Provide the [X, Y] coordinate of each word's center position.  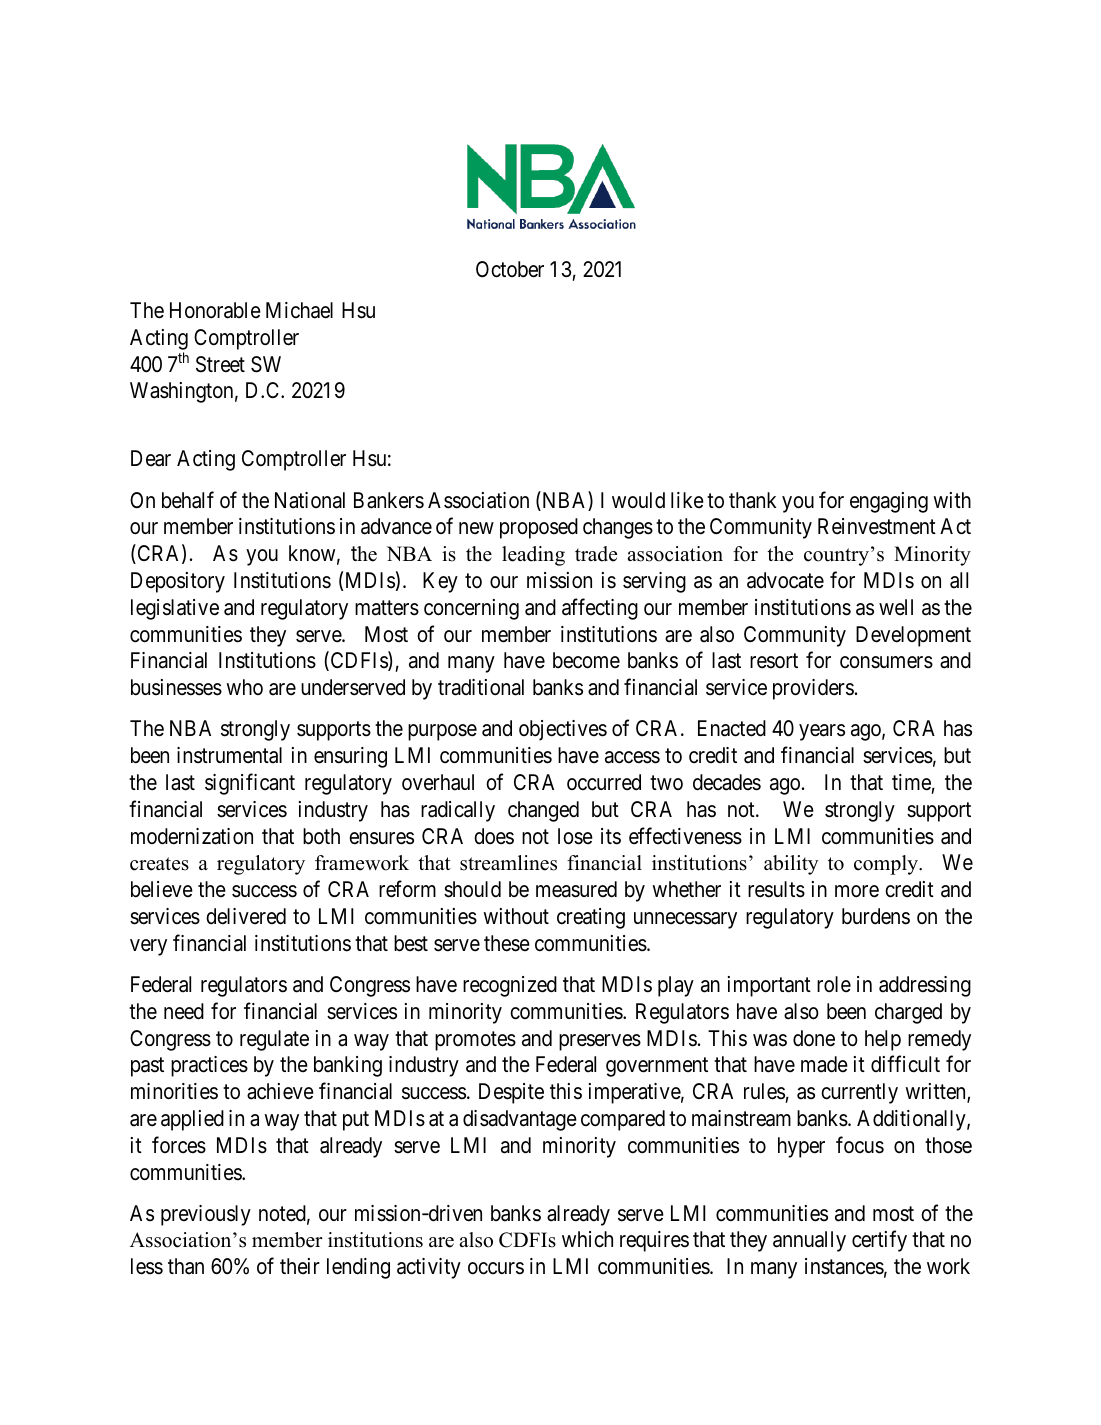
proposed [539, 528]
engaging [889, 502]
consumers [886, 662]
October [510, 269]
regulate [274, 1040]
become [586, 660]
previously [206, 1215]
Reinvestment [877, 526]
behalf [188, 500]
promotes [475, 1041]
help [883, 1040]
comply [887, 865]
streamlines [508, 863]
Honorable [215, 310]
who [245, 687]
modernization [192, 836]
